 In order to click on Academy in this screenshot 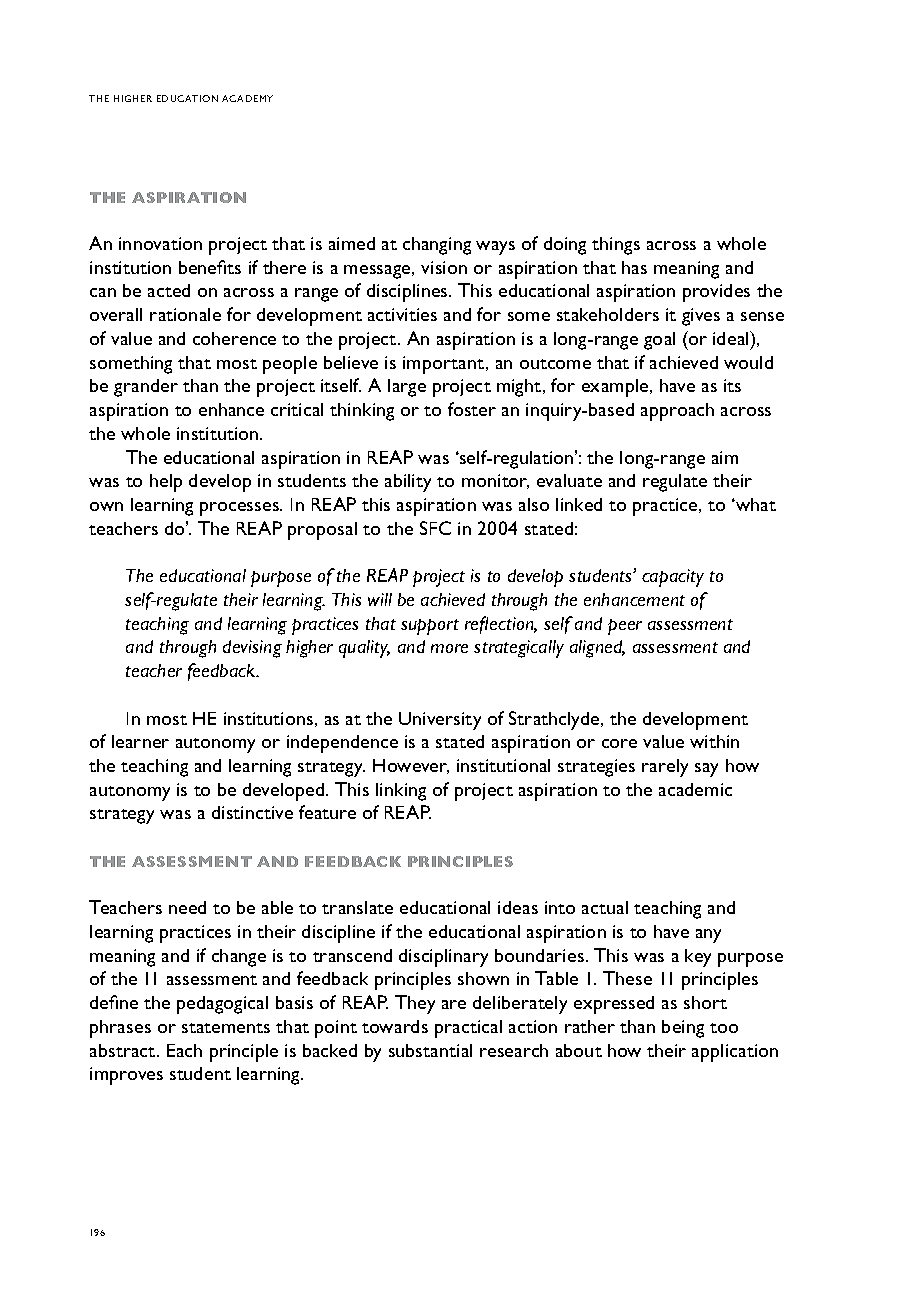, I will do `click(247, 98)`.
